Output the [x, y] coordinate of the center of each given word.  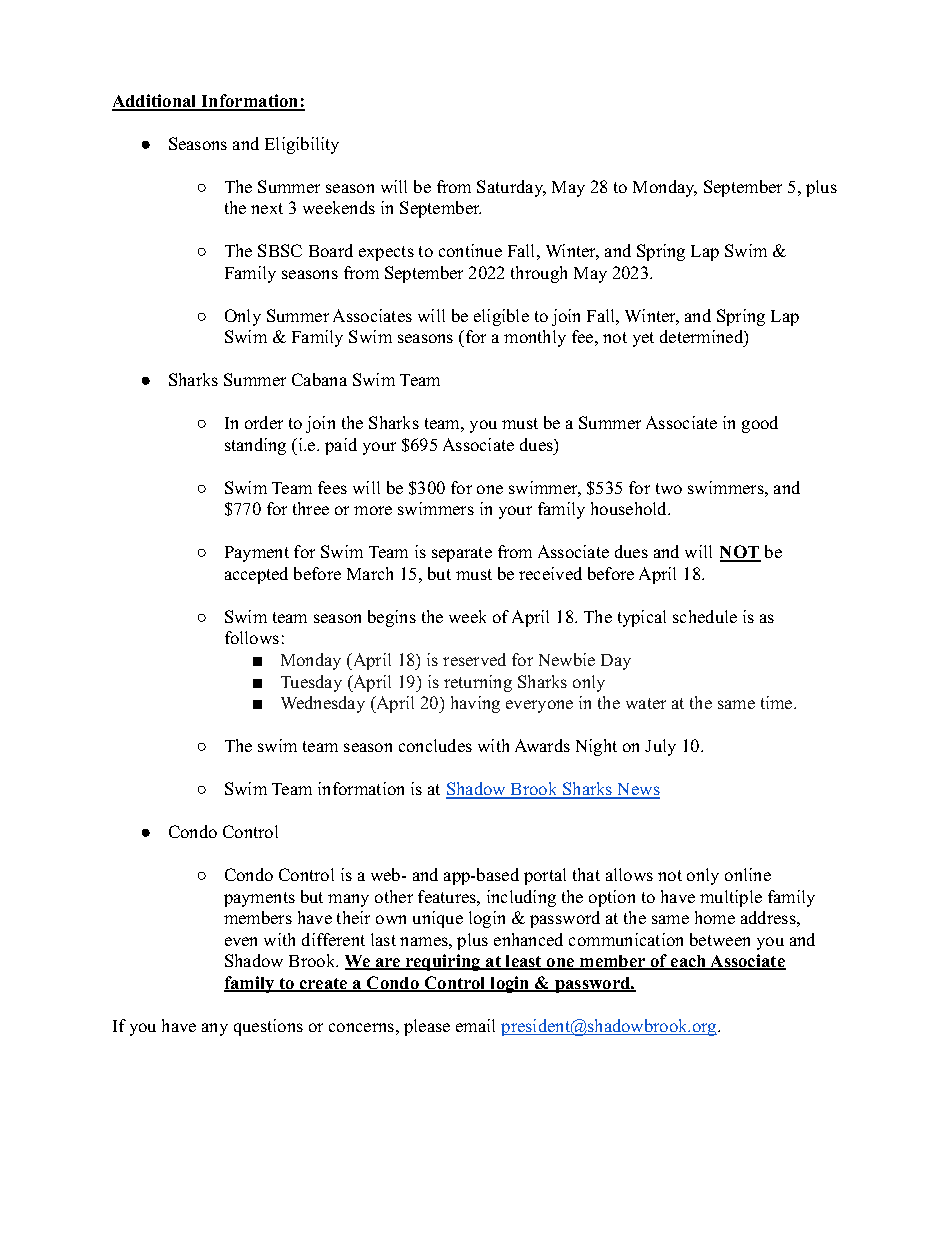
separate [462, 554]
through [539, 274]
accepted [256, 575]
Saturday [511, 188]
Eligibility [302, 145]
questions [268, 1027]
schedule [705, 616]
